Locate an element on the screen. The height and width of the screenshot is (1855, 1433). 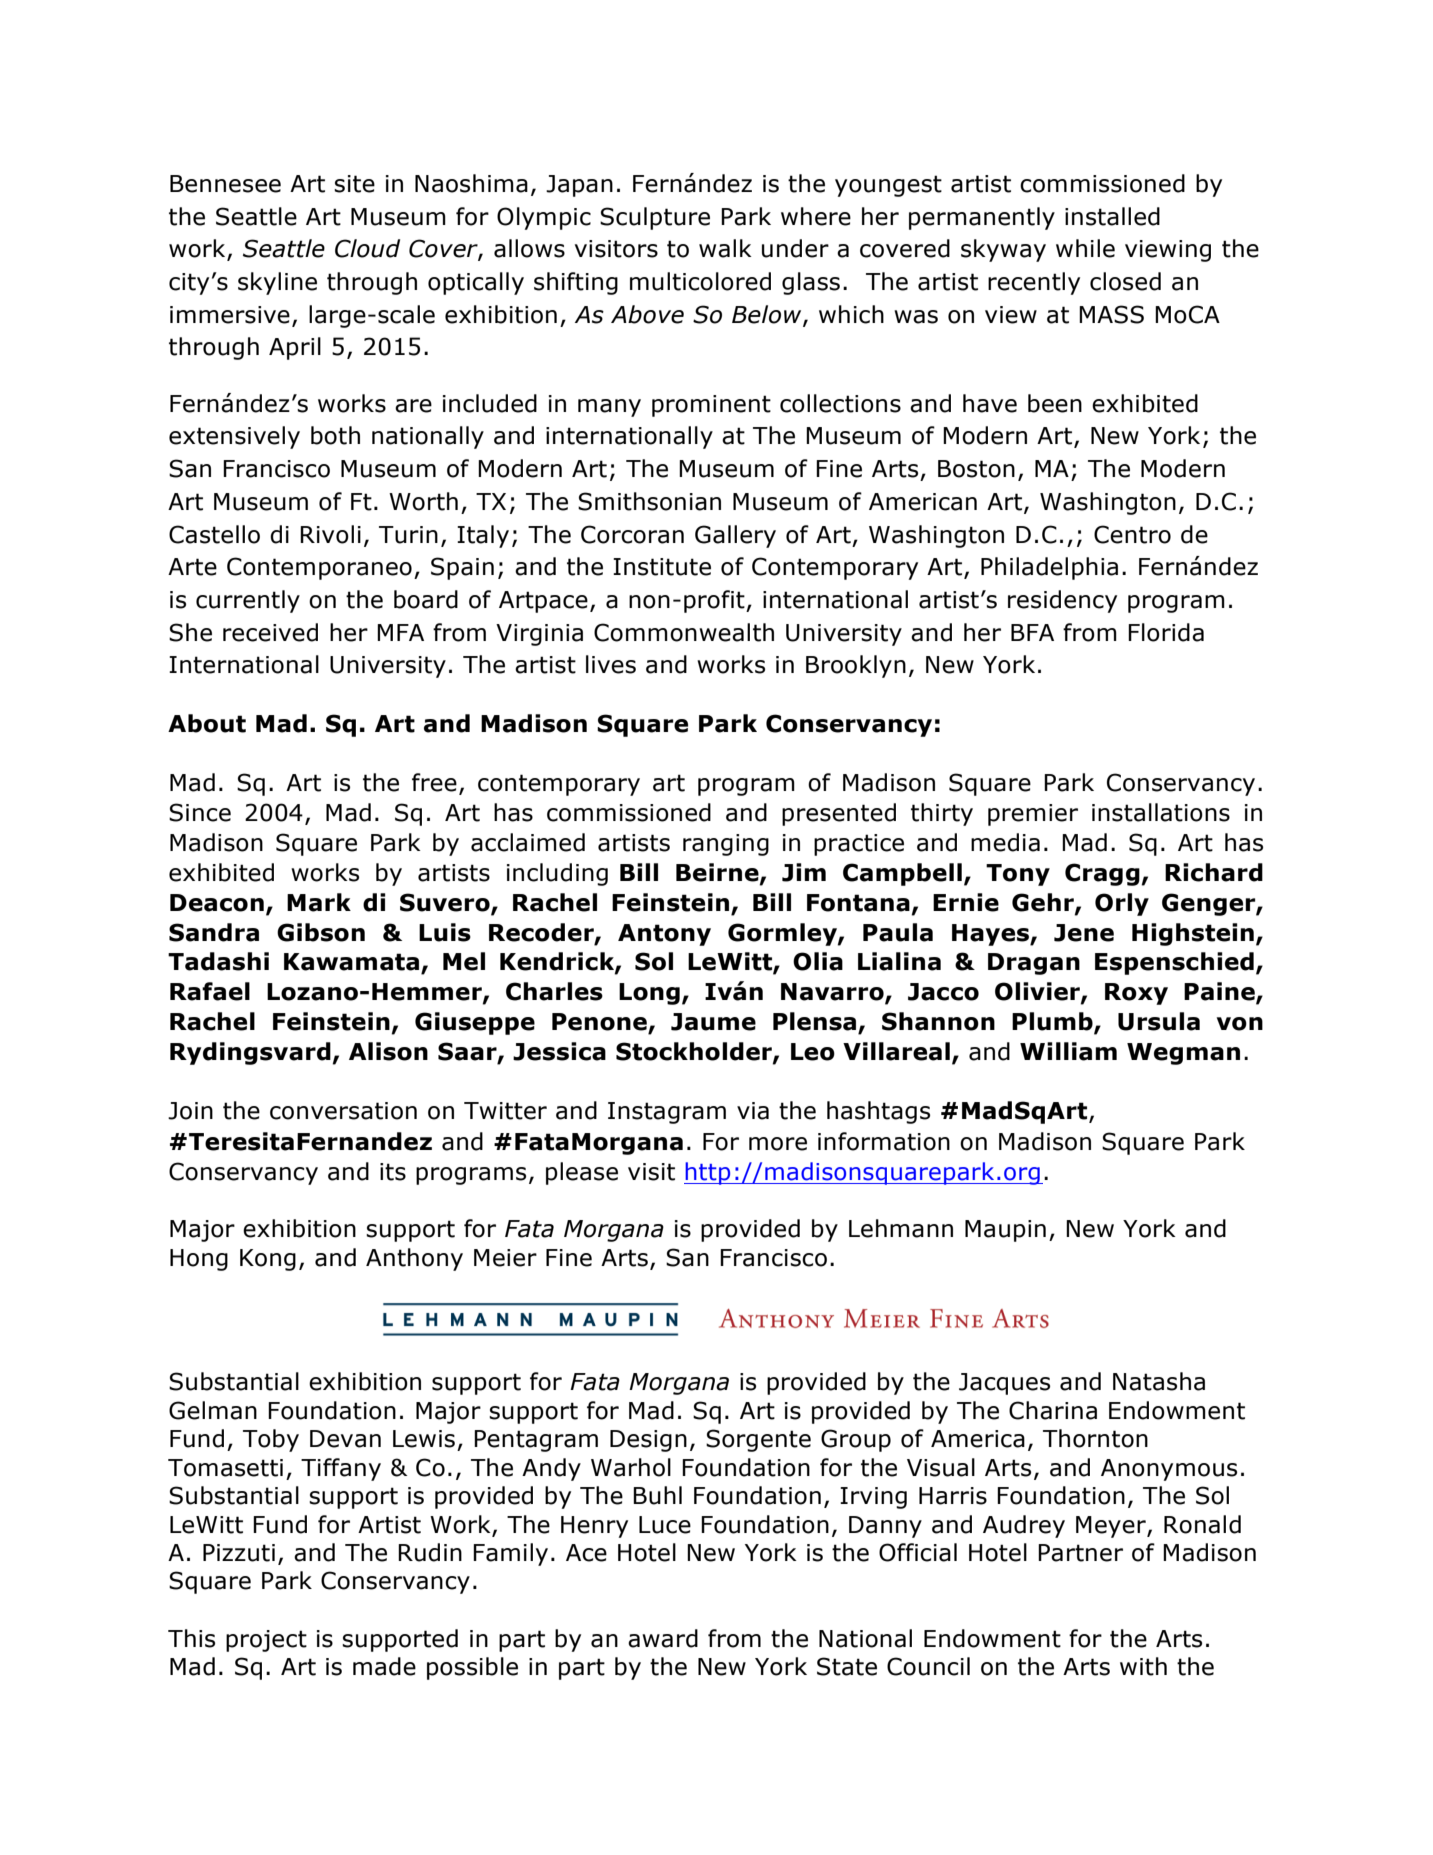
Gibson is located at coordinates (321, 932).
